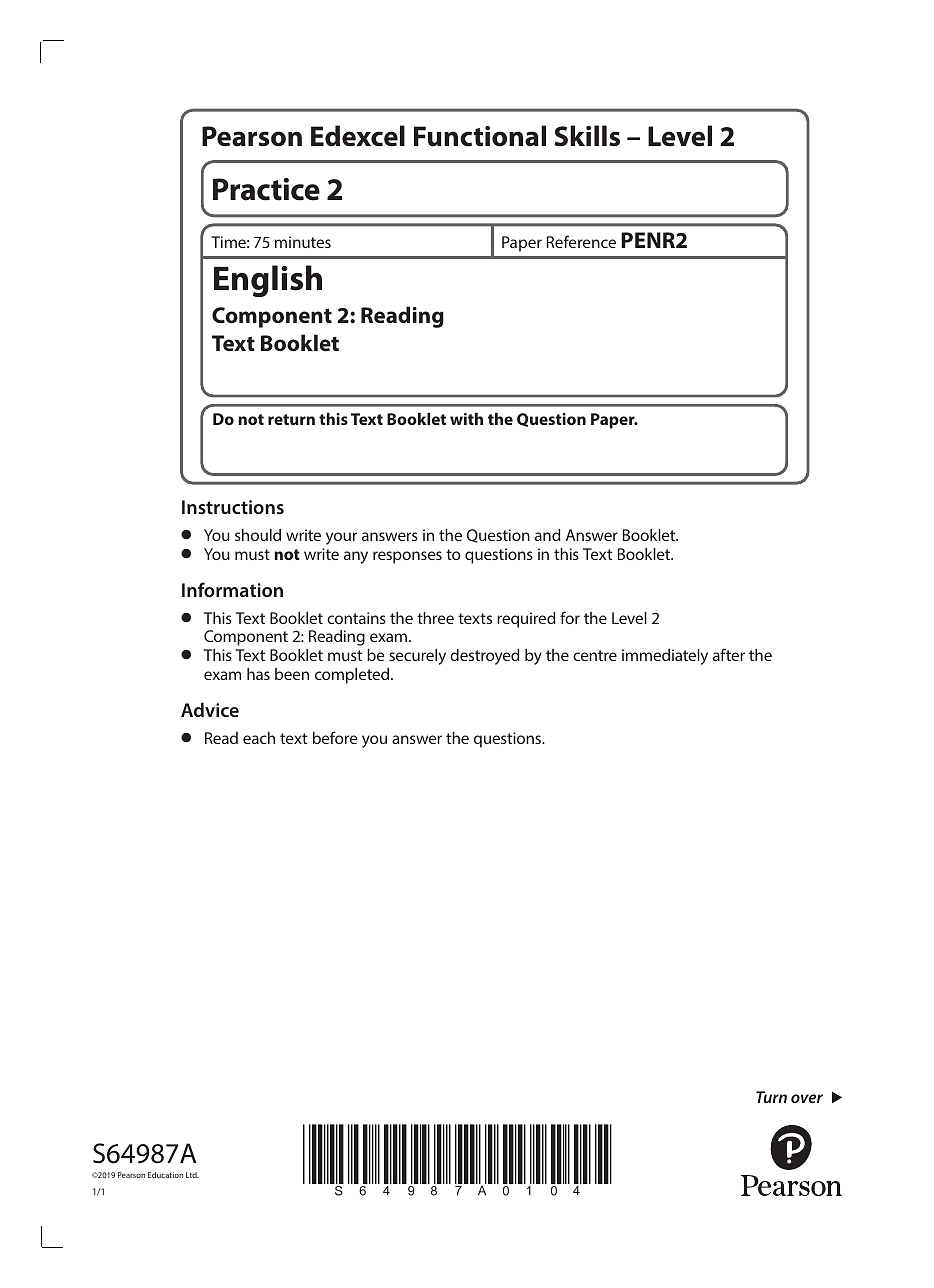  I want to click on Skills, so click(587, 136).
